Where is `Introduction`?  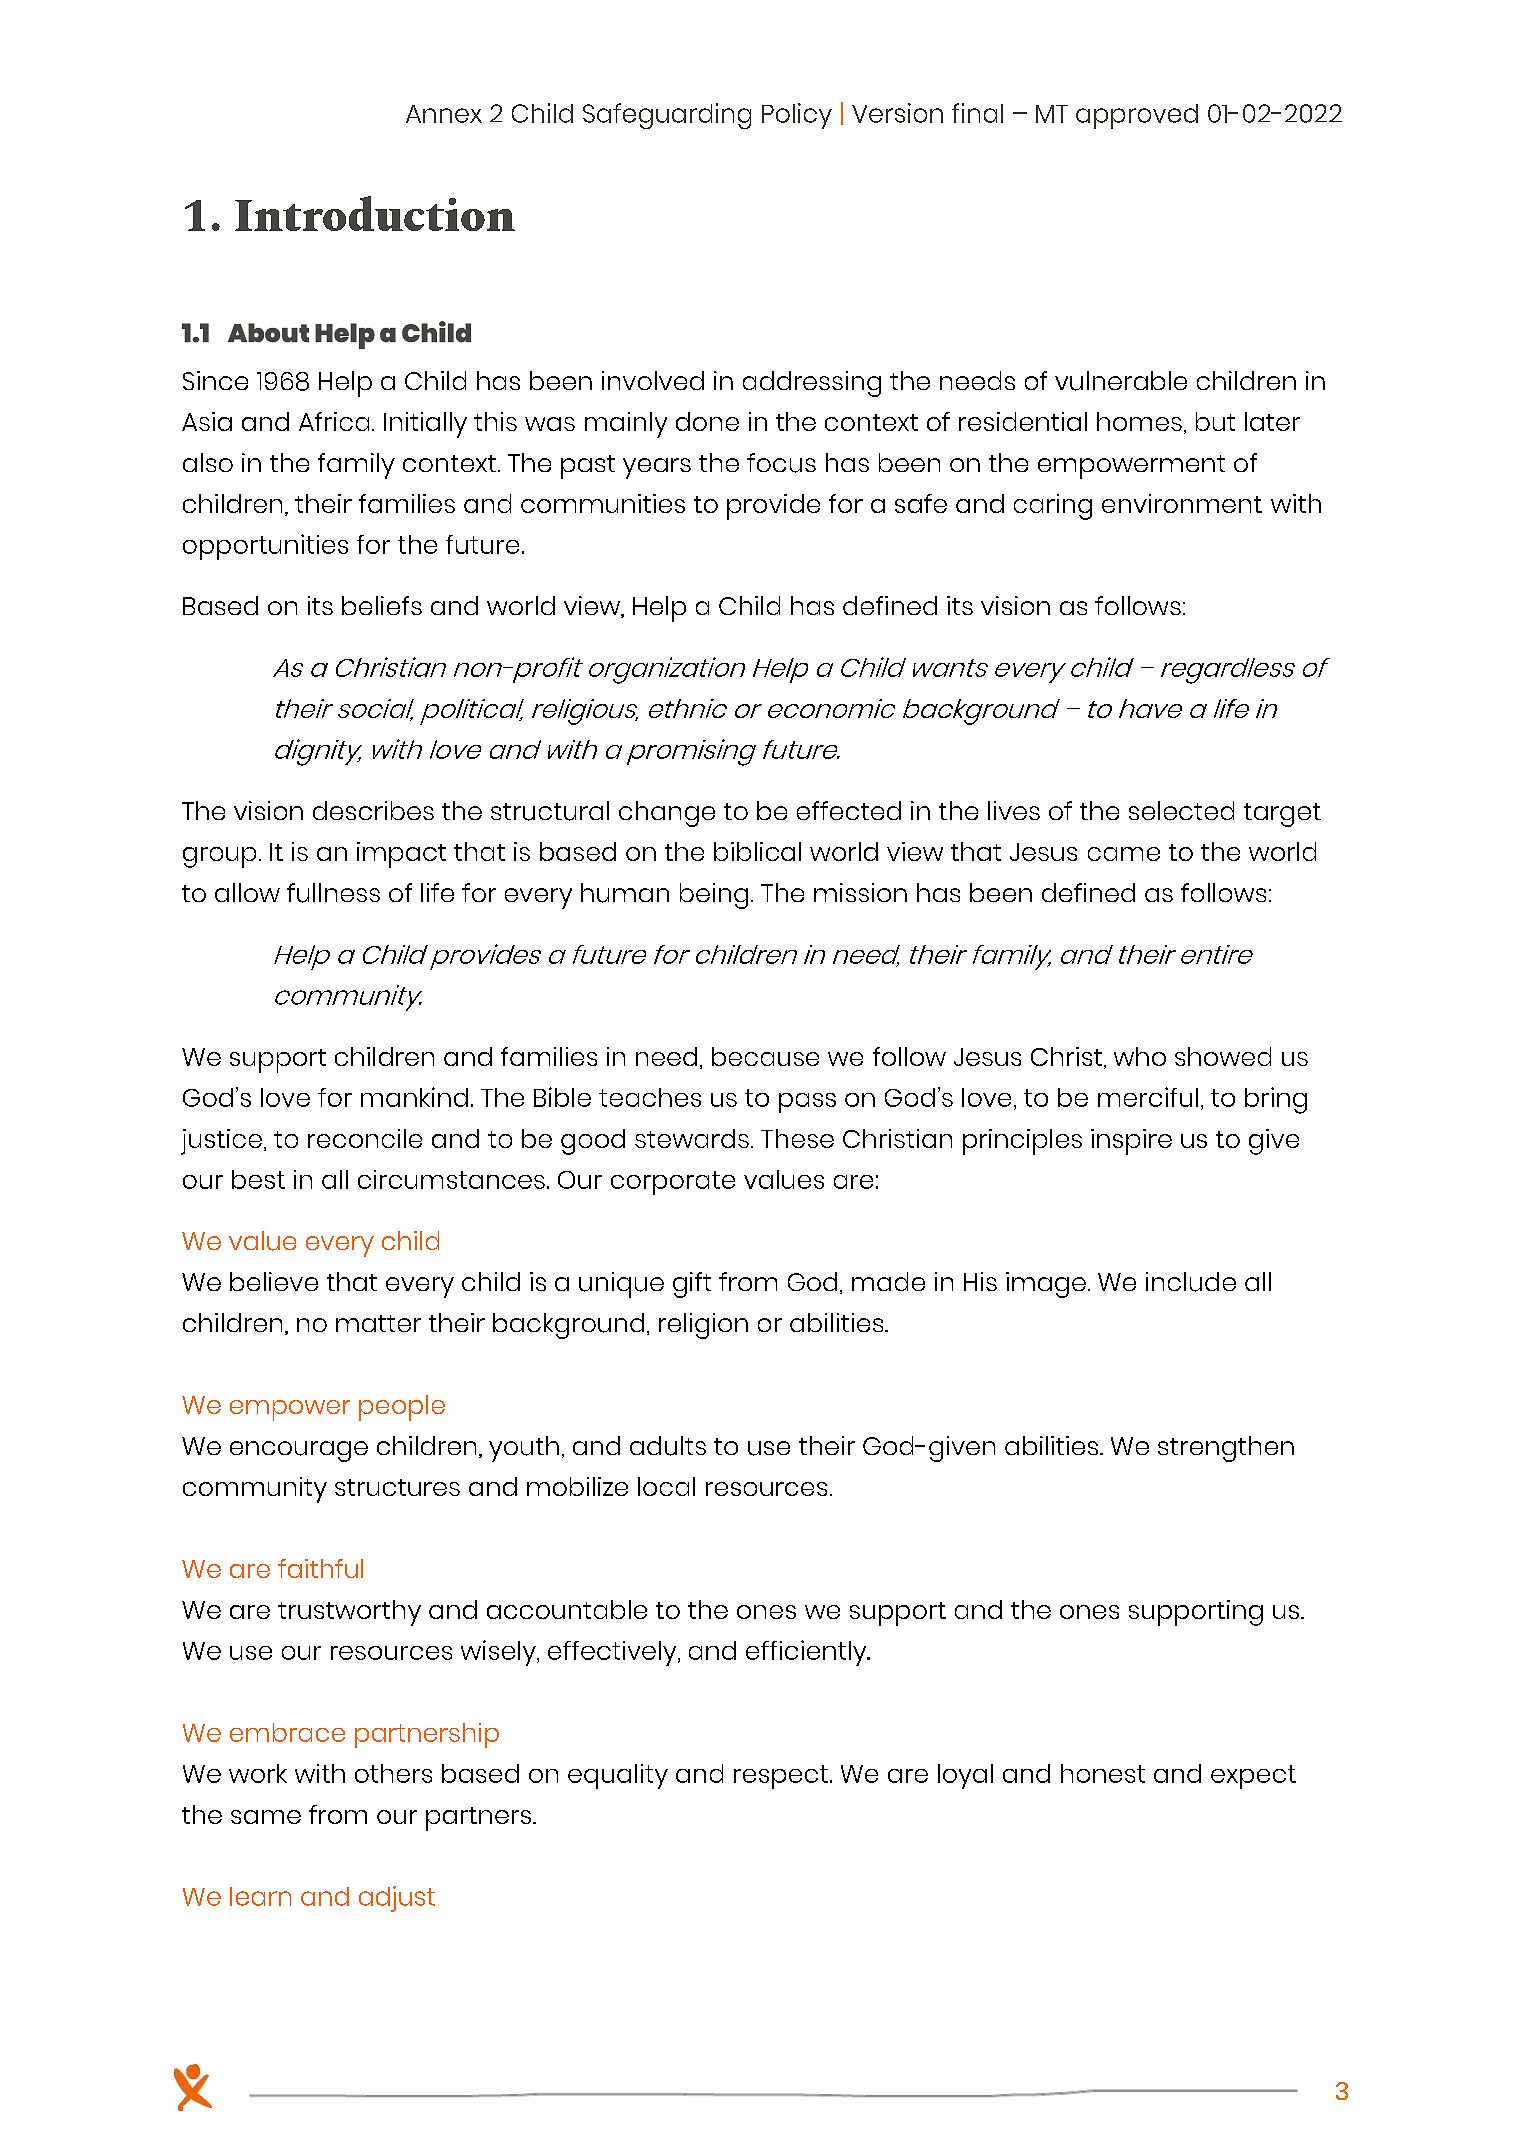
Introduction is located at coordinates (375, 213).
